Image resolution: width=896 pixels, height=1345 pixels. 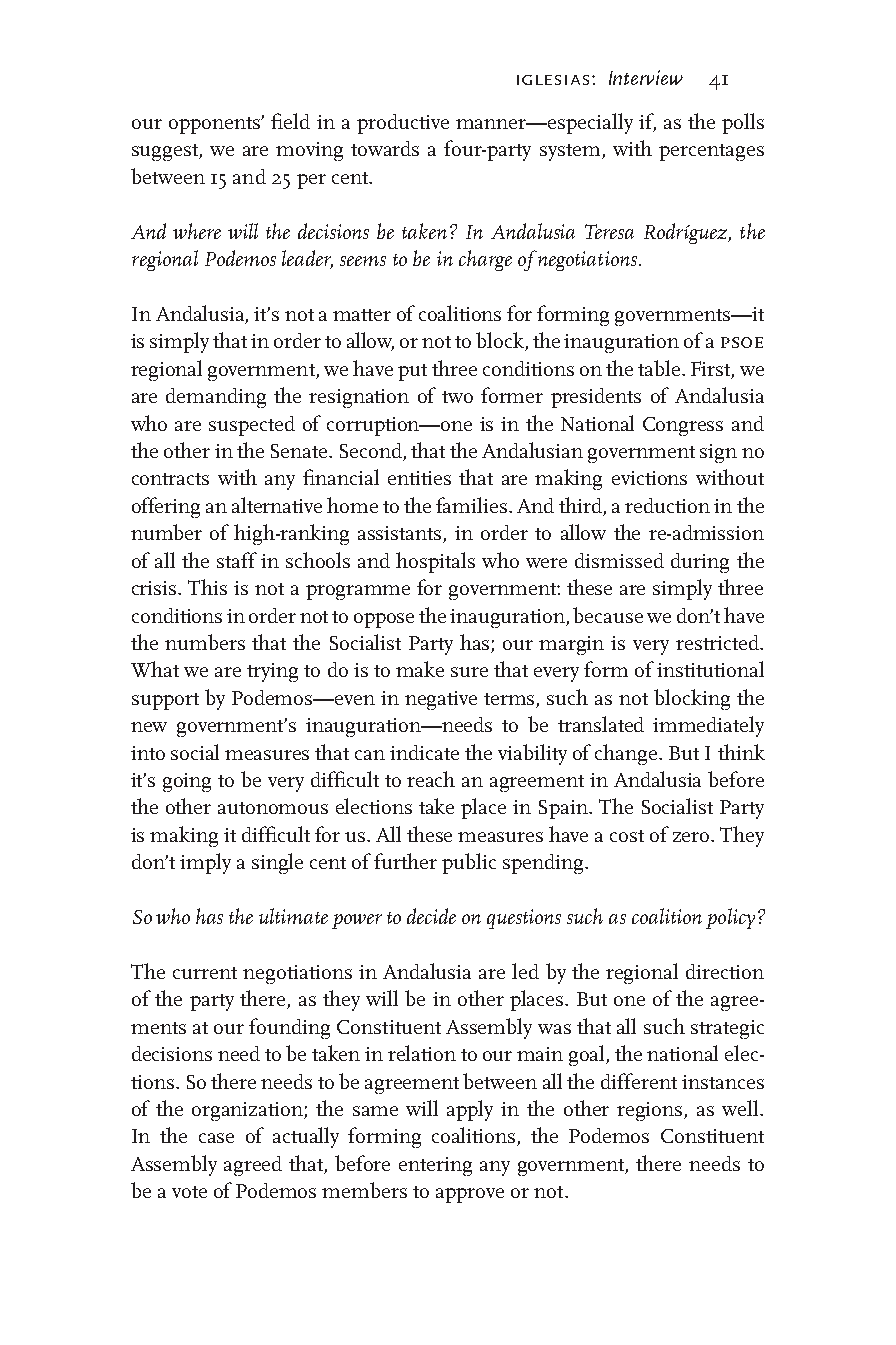 What do you see at coordinates (216, 1138) in the document?
I see `case` at bounding box center [216, 1138].
